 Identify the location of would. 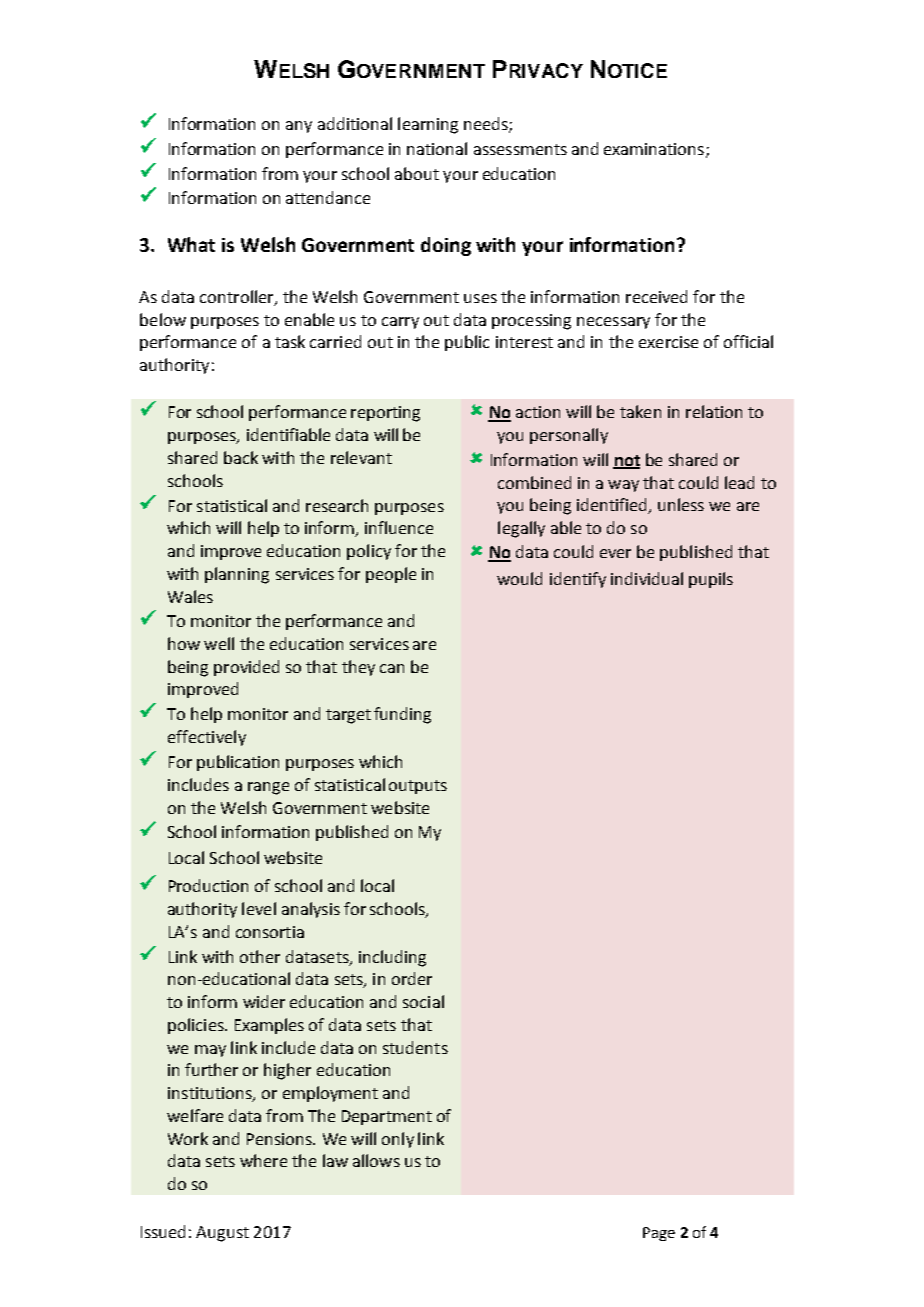
(519, 578).
